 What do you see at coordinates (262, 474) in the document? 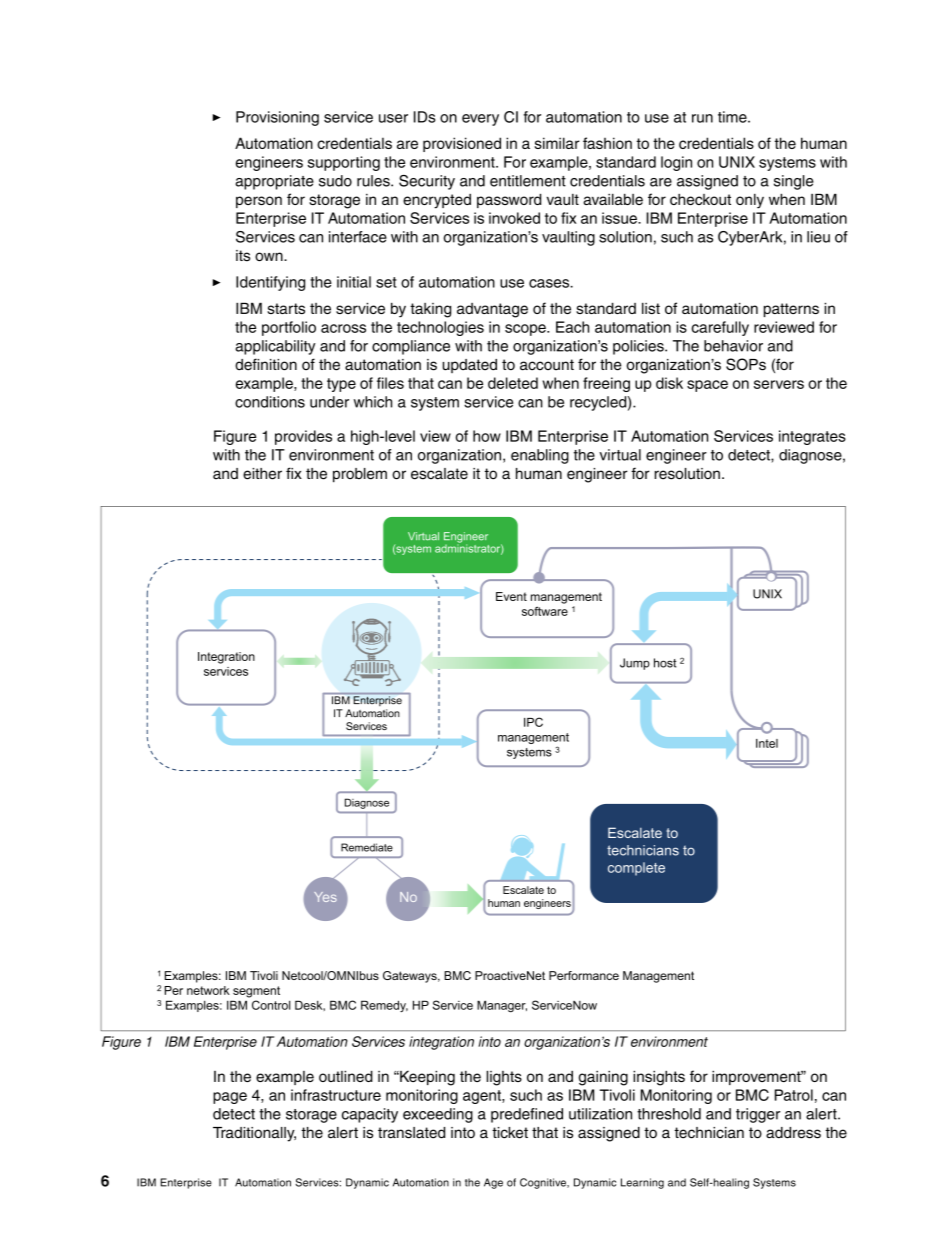
I see `either` at bounding box center [262, 474].
